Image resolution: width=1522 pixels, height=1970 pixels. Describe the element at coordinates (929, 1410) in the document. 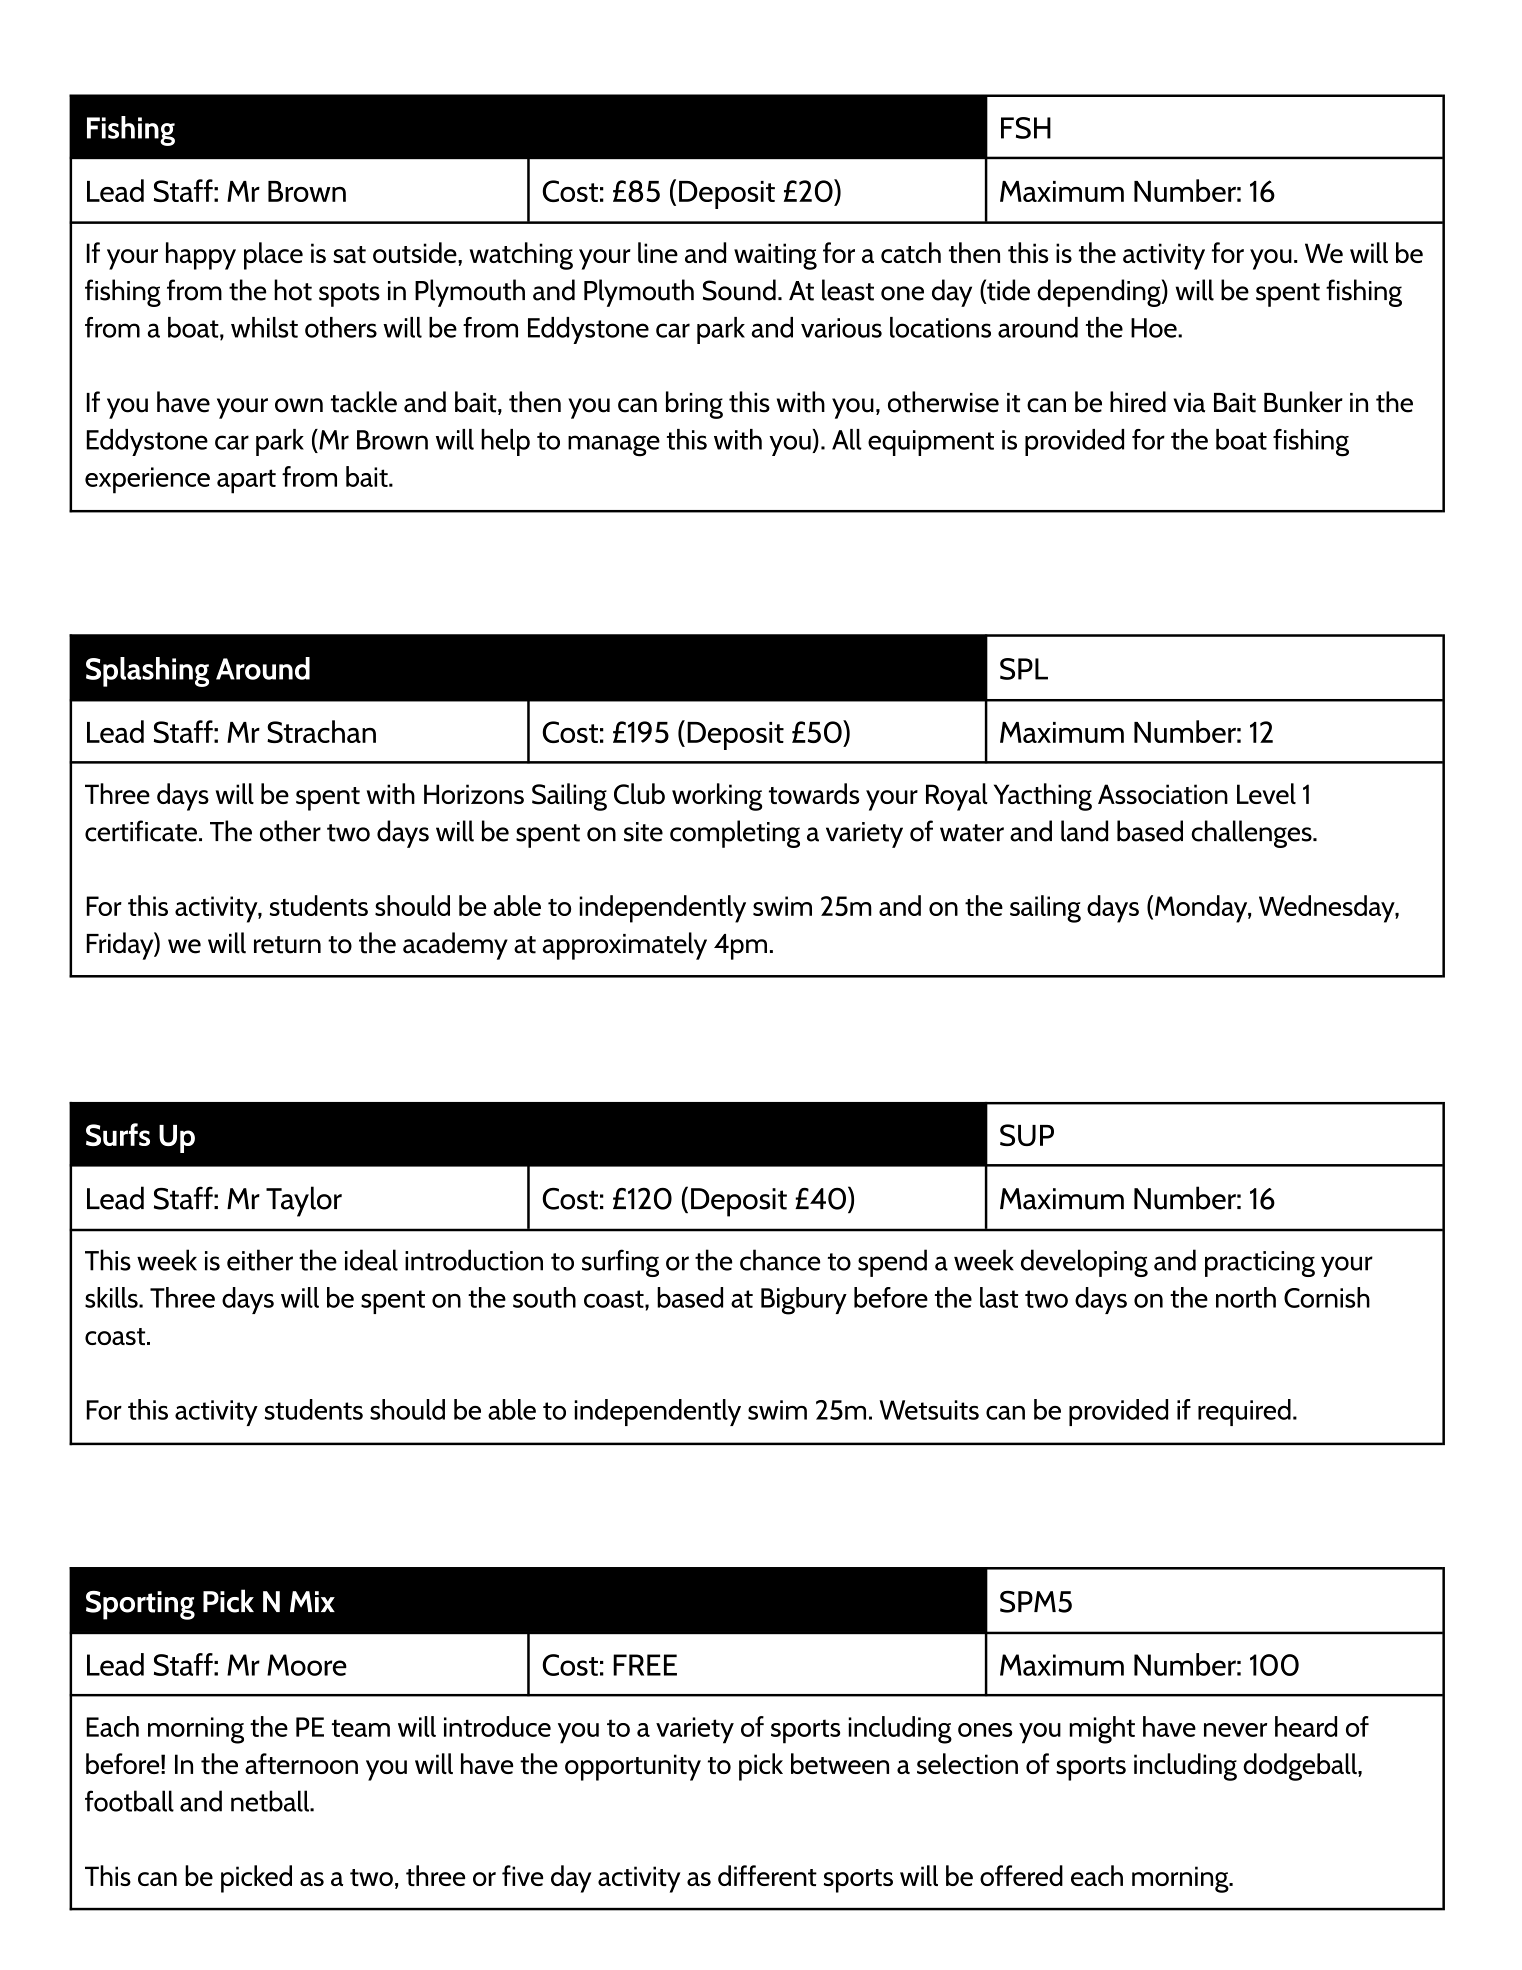

I see `Wetsuits` at that location.
